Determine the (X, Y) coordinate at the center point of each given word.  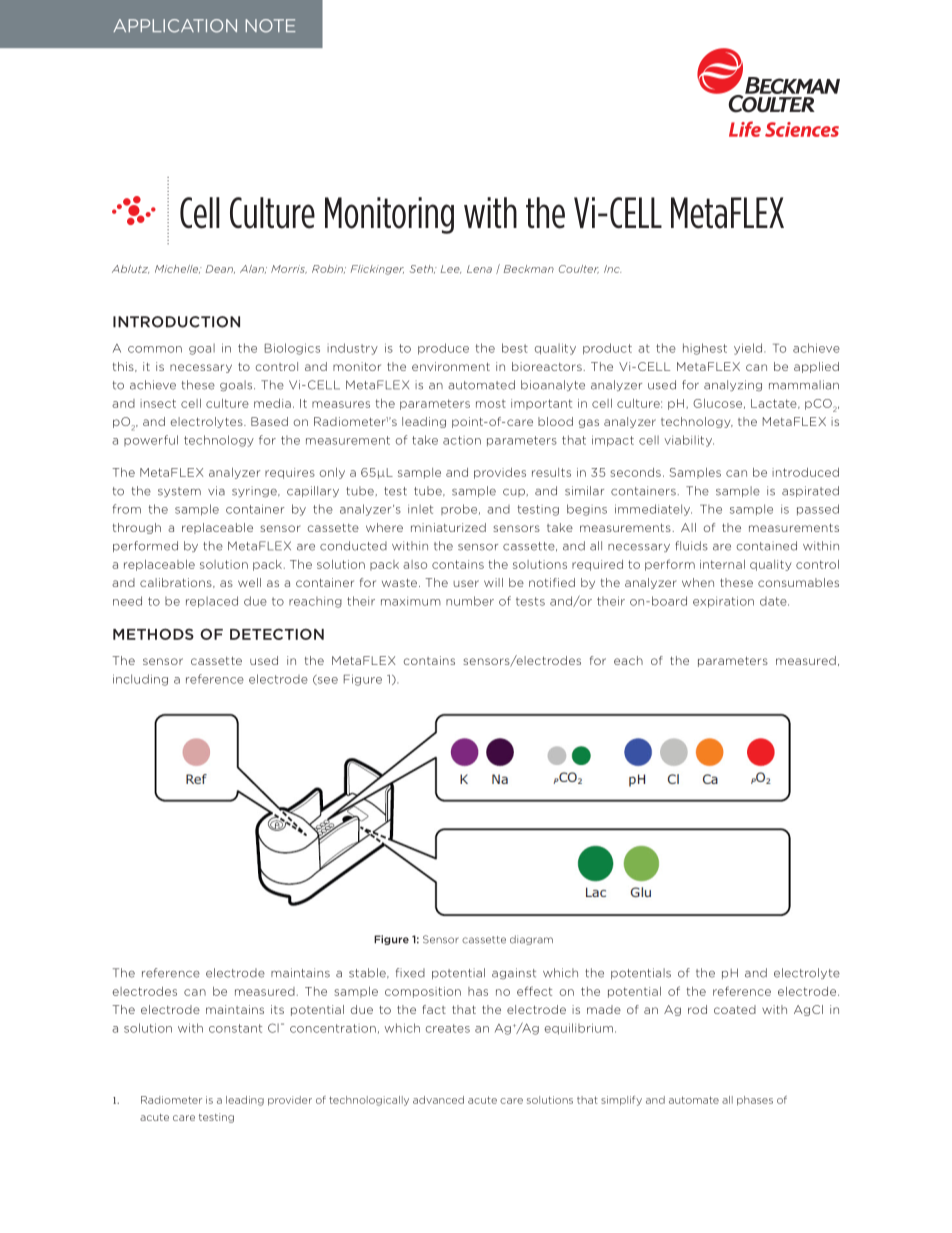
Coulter (579, 269)
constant (235, 1028)
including (140, 680)
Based (269, 421)
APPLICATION (175, 26)
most (491, 403)
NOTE (270, 26)
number (470, 601)
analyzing (733, 385)
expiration (723, 602)
